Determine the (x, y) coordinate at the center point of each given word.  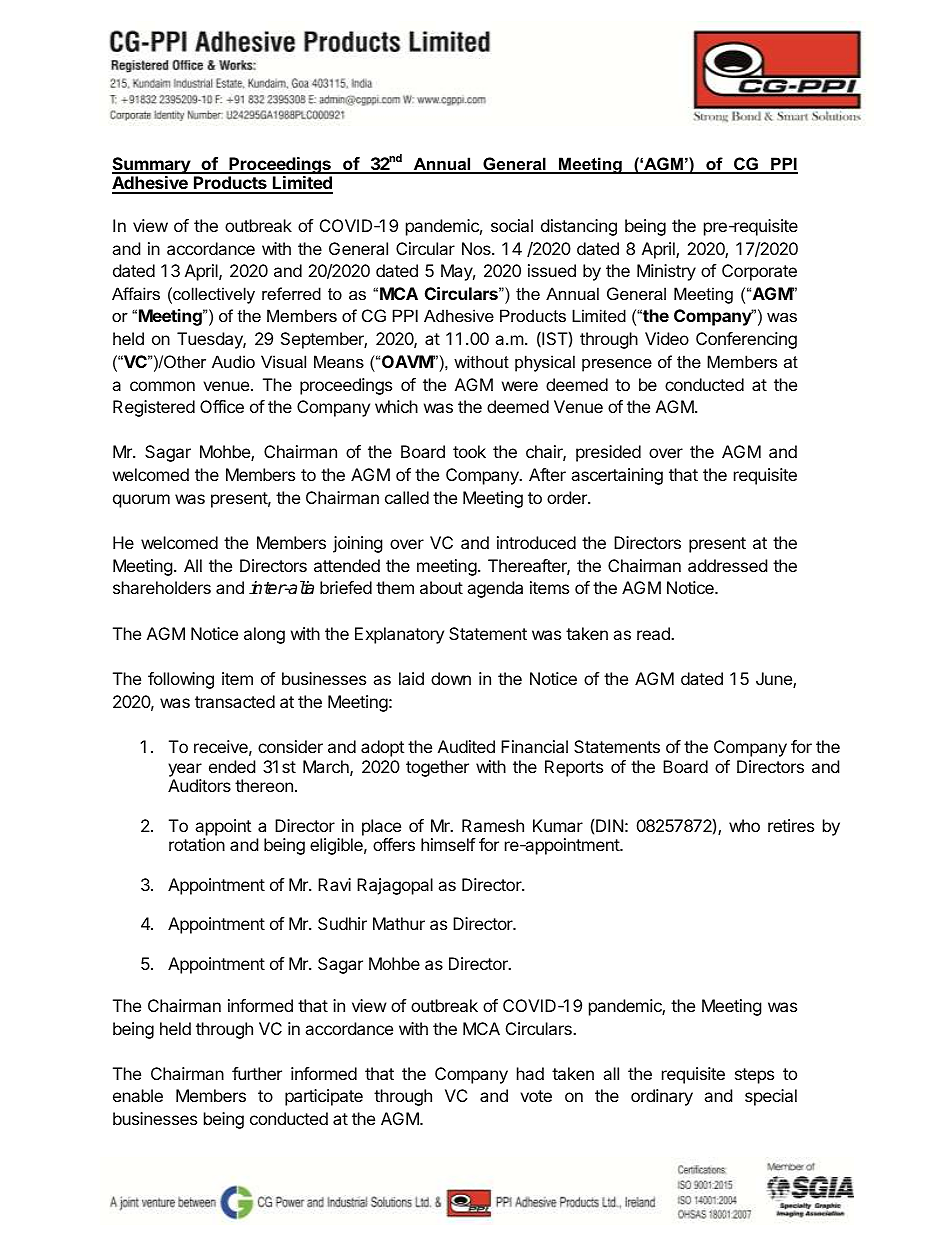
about (441, 587)
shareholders (162, 587)
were (520, 386)
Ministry (666, 272)
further (257, 1073)
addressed (727, 565)
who (744, 825)
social (512, 225)
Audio (233, 361)
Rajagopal (395, 886)
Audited (466, 746)
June (775, 680)
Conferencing (746, 340)
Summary (152, 165)
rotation (197, 844)
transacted (235, 701)
